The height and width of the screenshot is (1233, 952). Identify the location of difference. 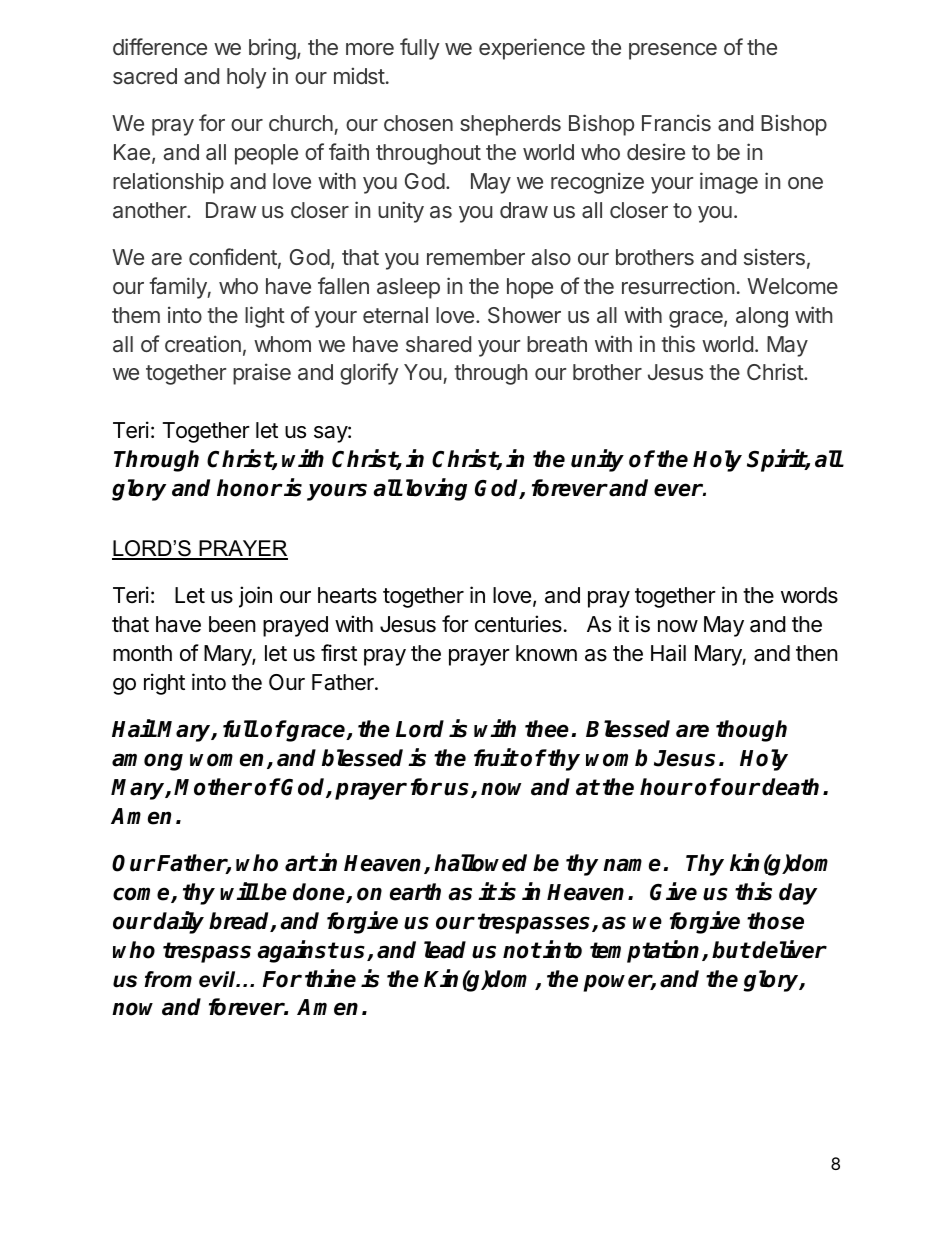
(160, 46).
